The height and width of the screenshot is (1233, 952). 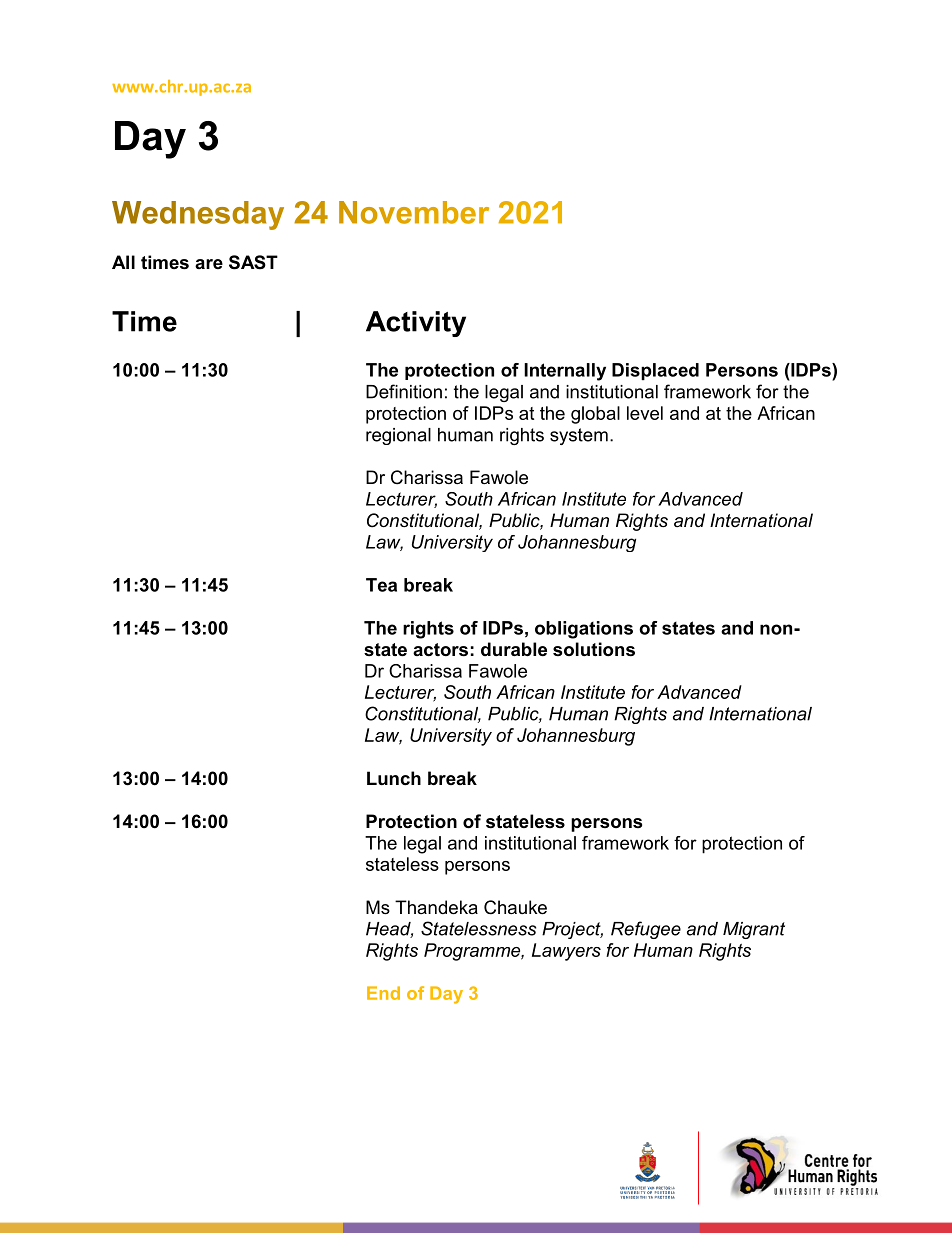 What do you see at coordinates (253, 262) in the screenshot?
I see `SAST` at bounding box center [253, 262].
